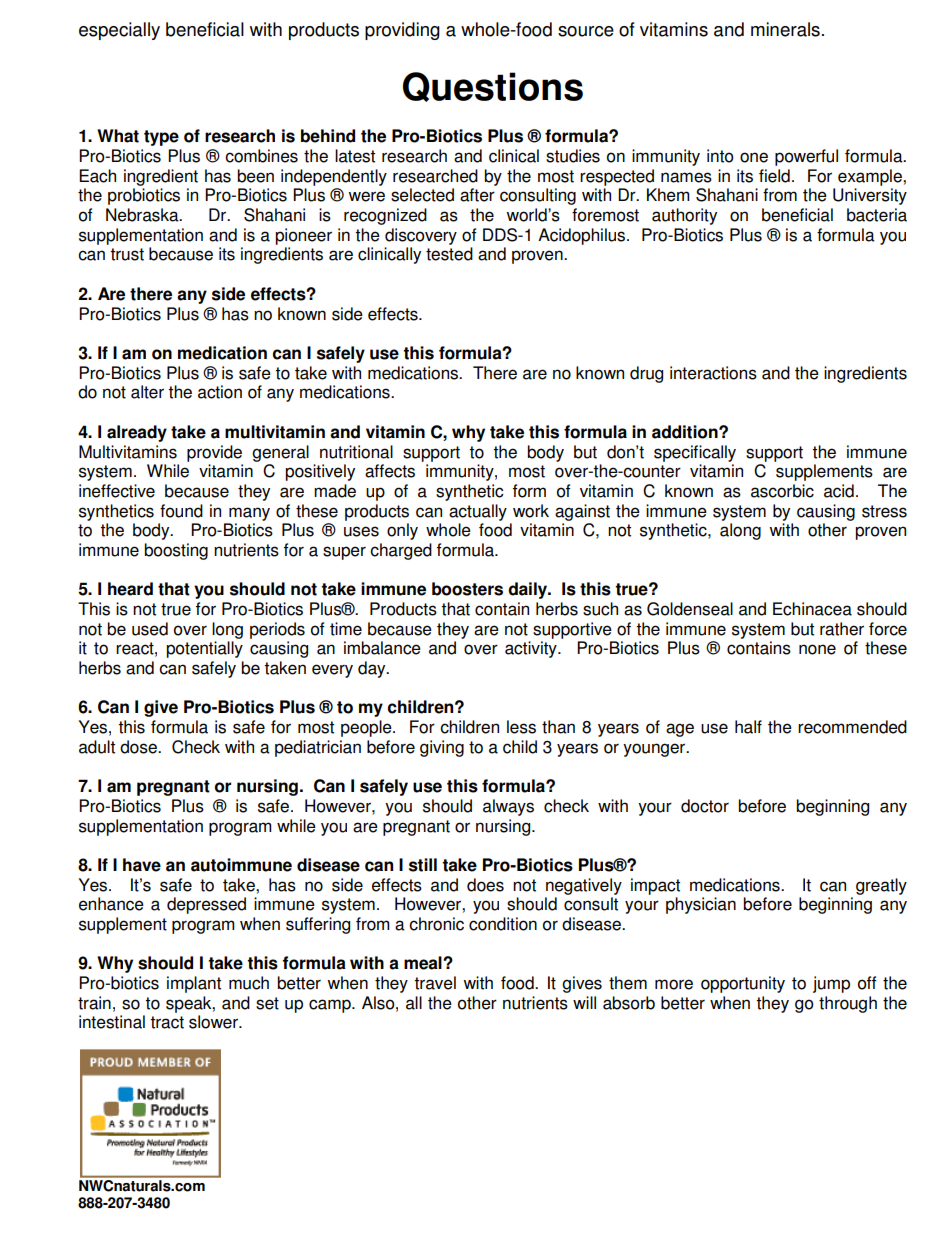 This document has width=952, height=1233. Describe the element at coordinates (493, 87) in the document. I see `Questions` at that location.
